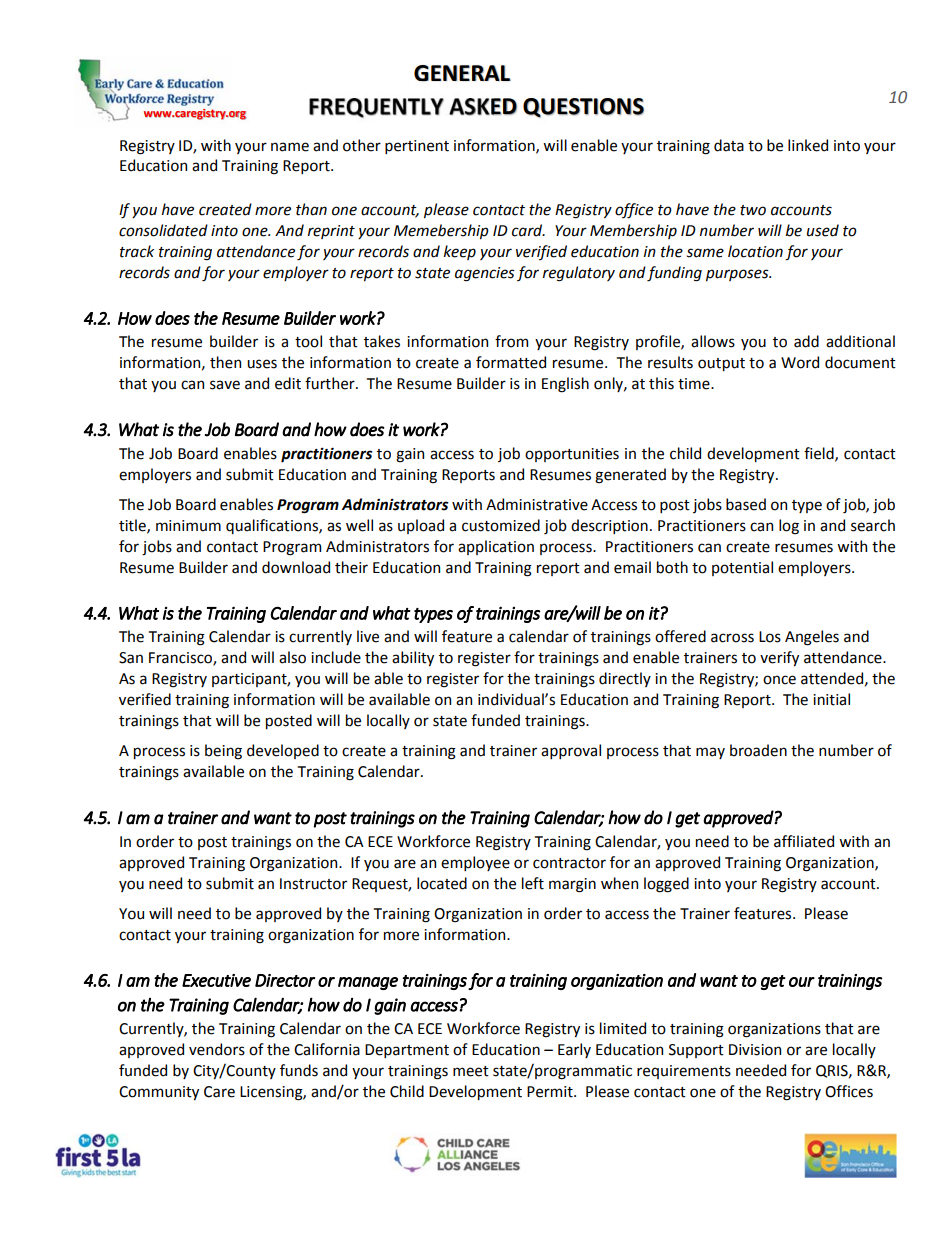 The height and width of the page is (1233, 952). I want to click on vendors, so click(217, 1049).
